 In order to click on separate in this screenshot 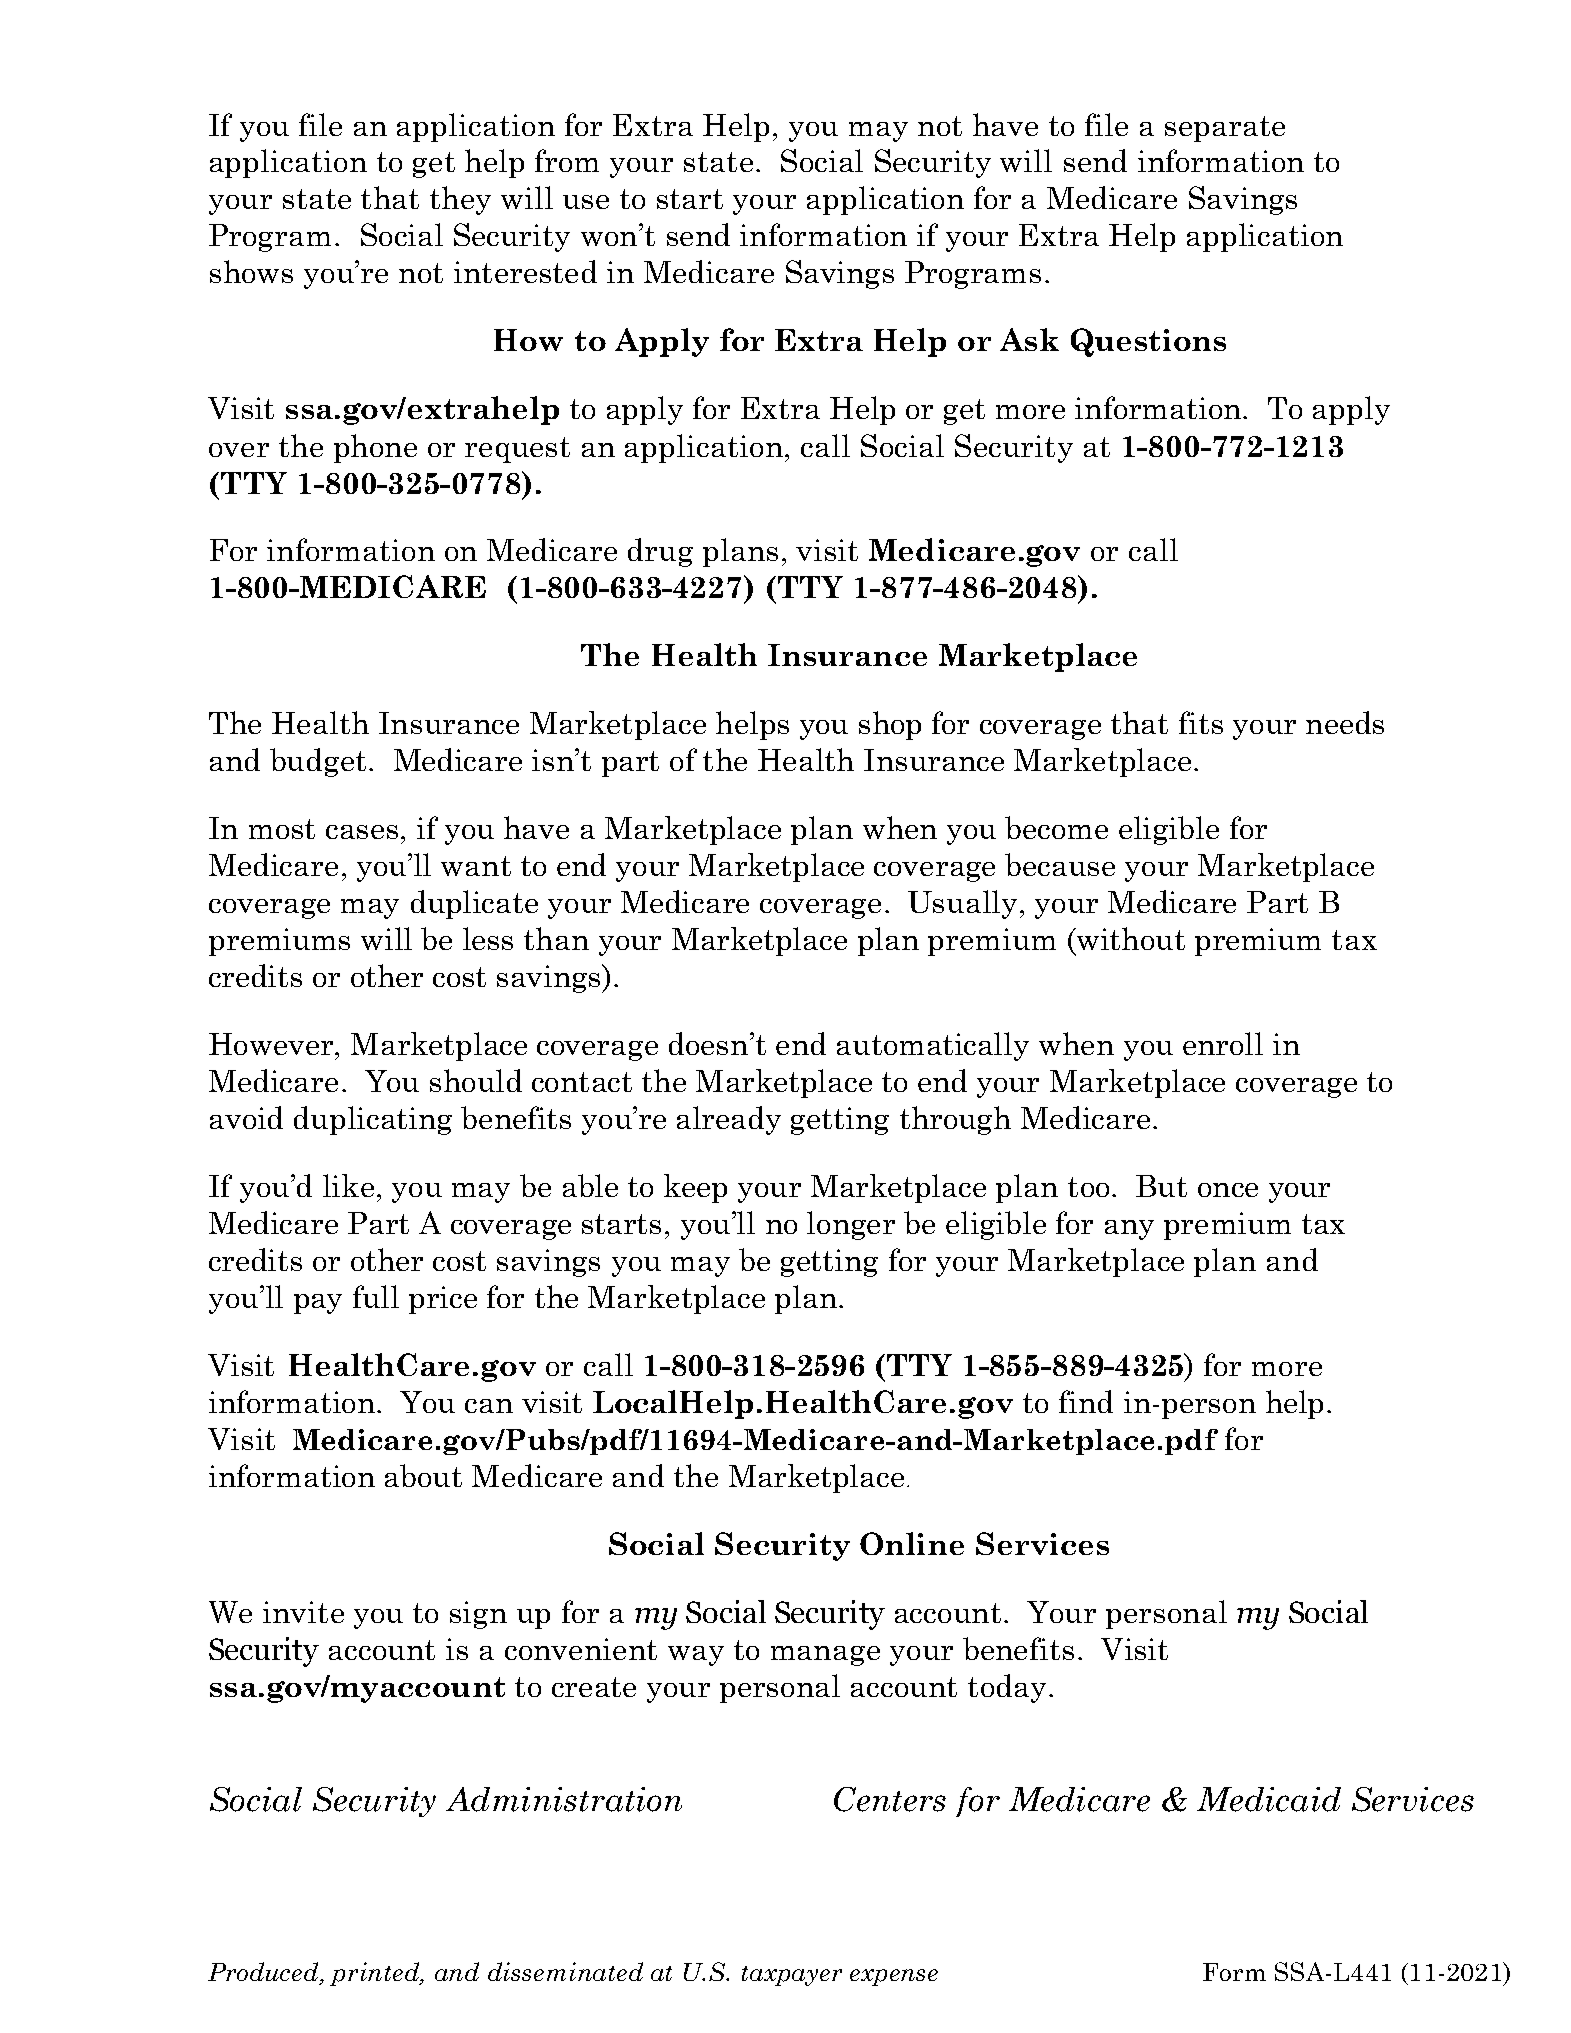, I will do `click(1225, 129)`.
